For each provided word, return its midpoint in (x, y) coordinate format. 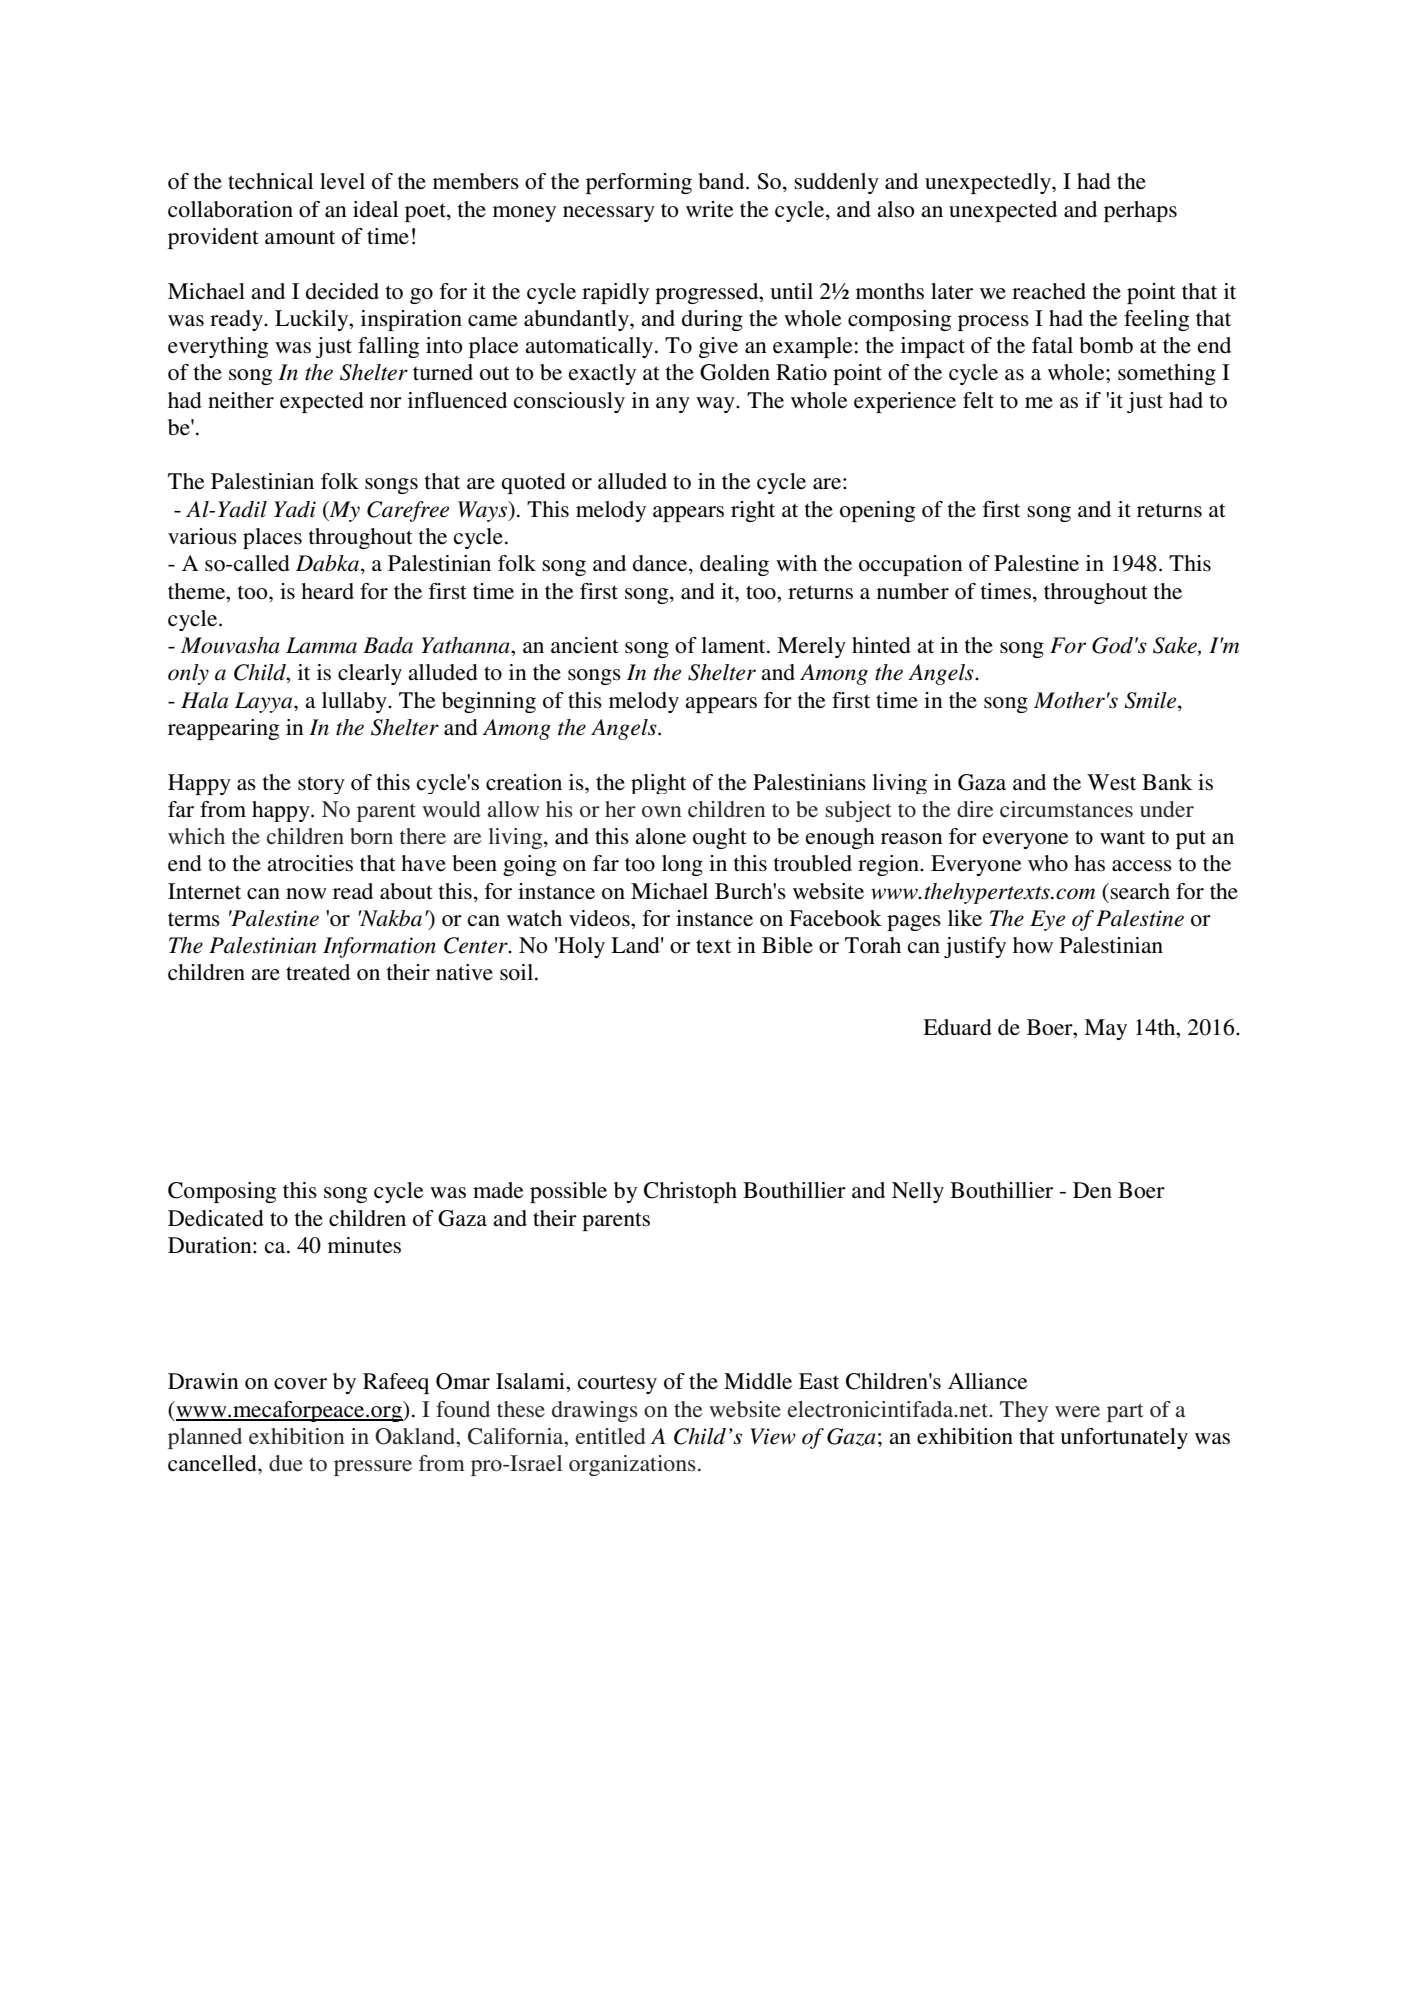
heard (327, 591)
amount (300, 238)
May (1105, 1029)
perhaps (1140, 211)
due (286, 1463)
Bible (787, 945)
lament (734, 645)
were (1077, 1412)
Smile (1151, 700)
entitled (611, 1436)
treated (318, 972)
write (710, 209)
